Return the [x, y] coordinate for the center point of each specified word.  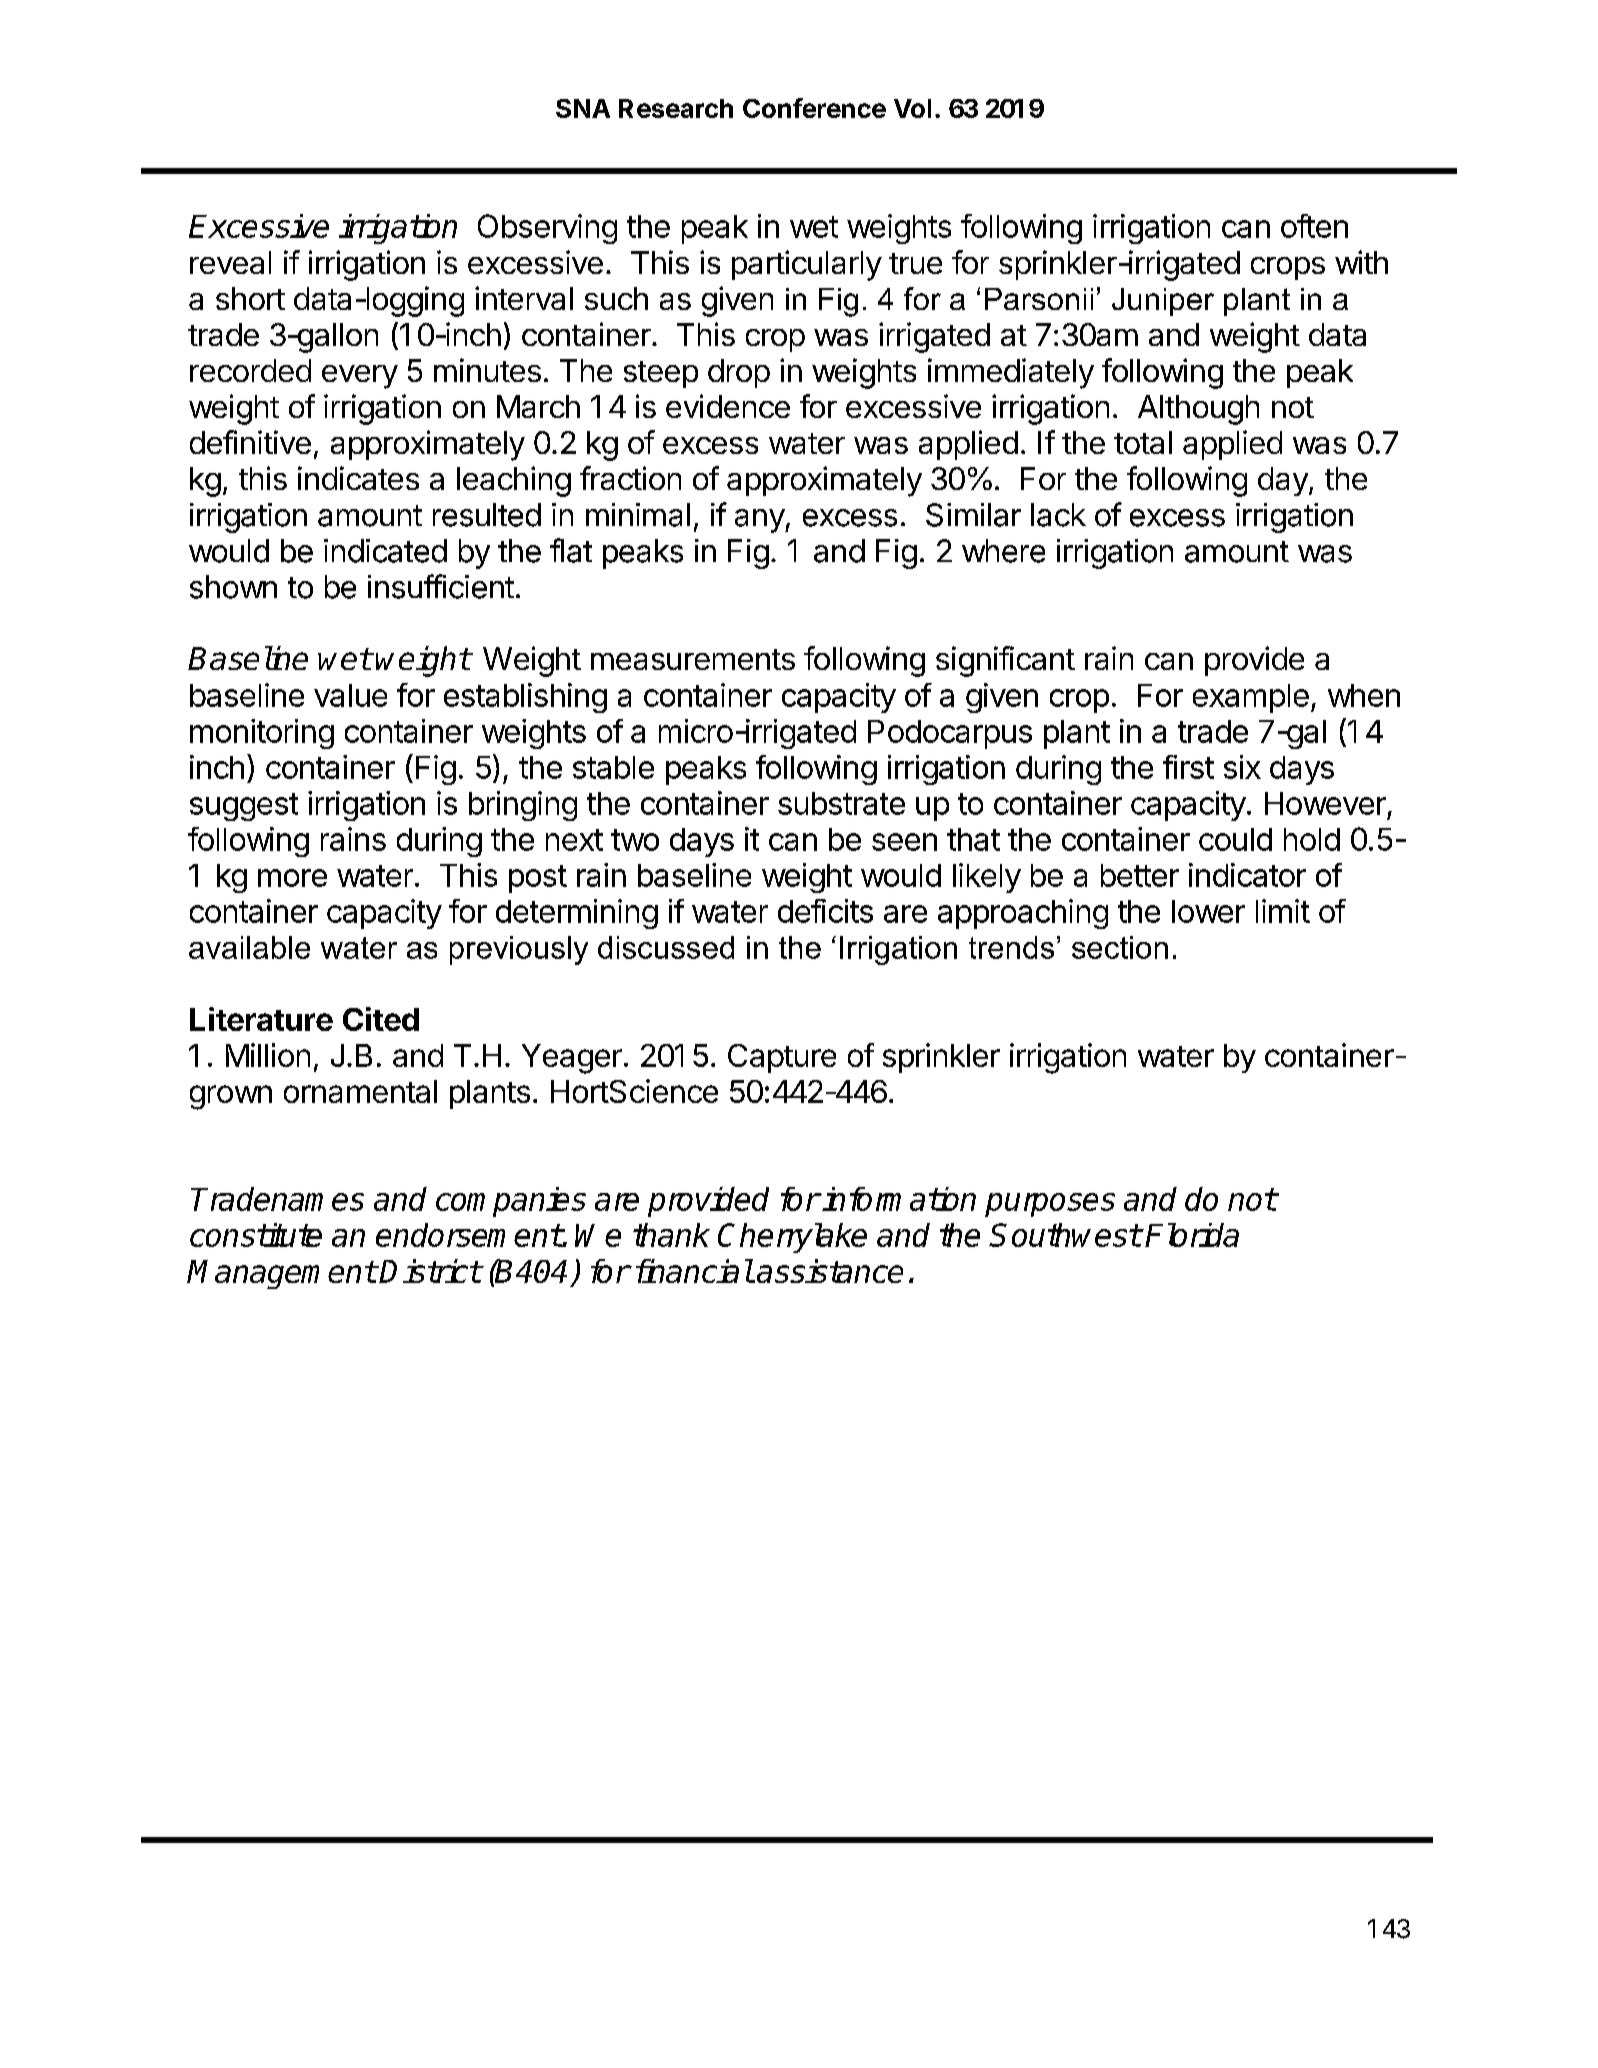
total [1143, 442]
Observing [547, 229]
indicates [358, 478]
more [292, 878]
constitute [256, 1235]
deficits [825, 911]
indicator [1247, 875]
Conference [814, 108]
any [760, 521]
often [1314, 226]
